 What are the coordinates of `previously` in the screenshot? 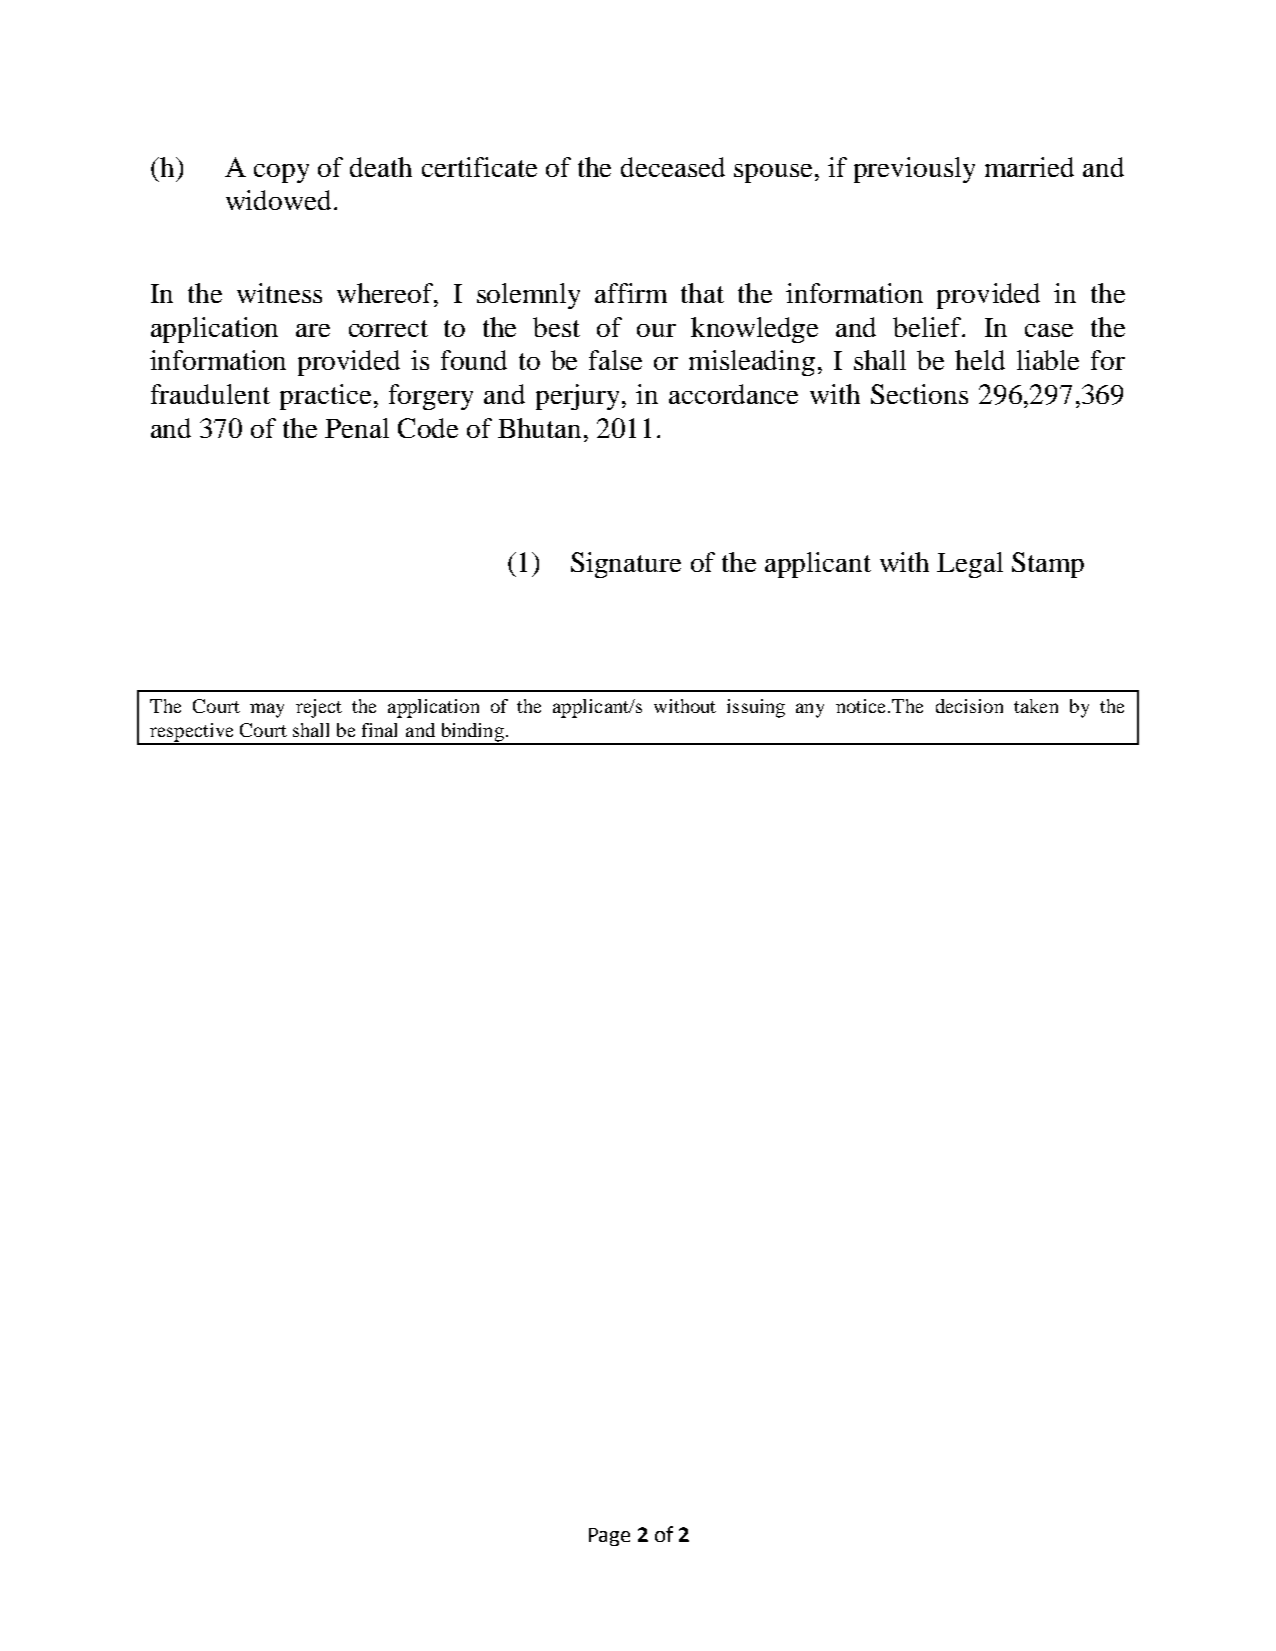 It's located at (914, 170).
